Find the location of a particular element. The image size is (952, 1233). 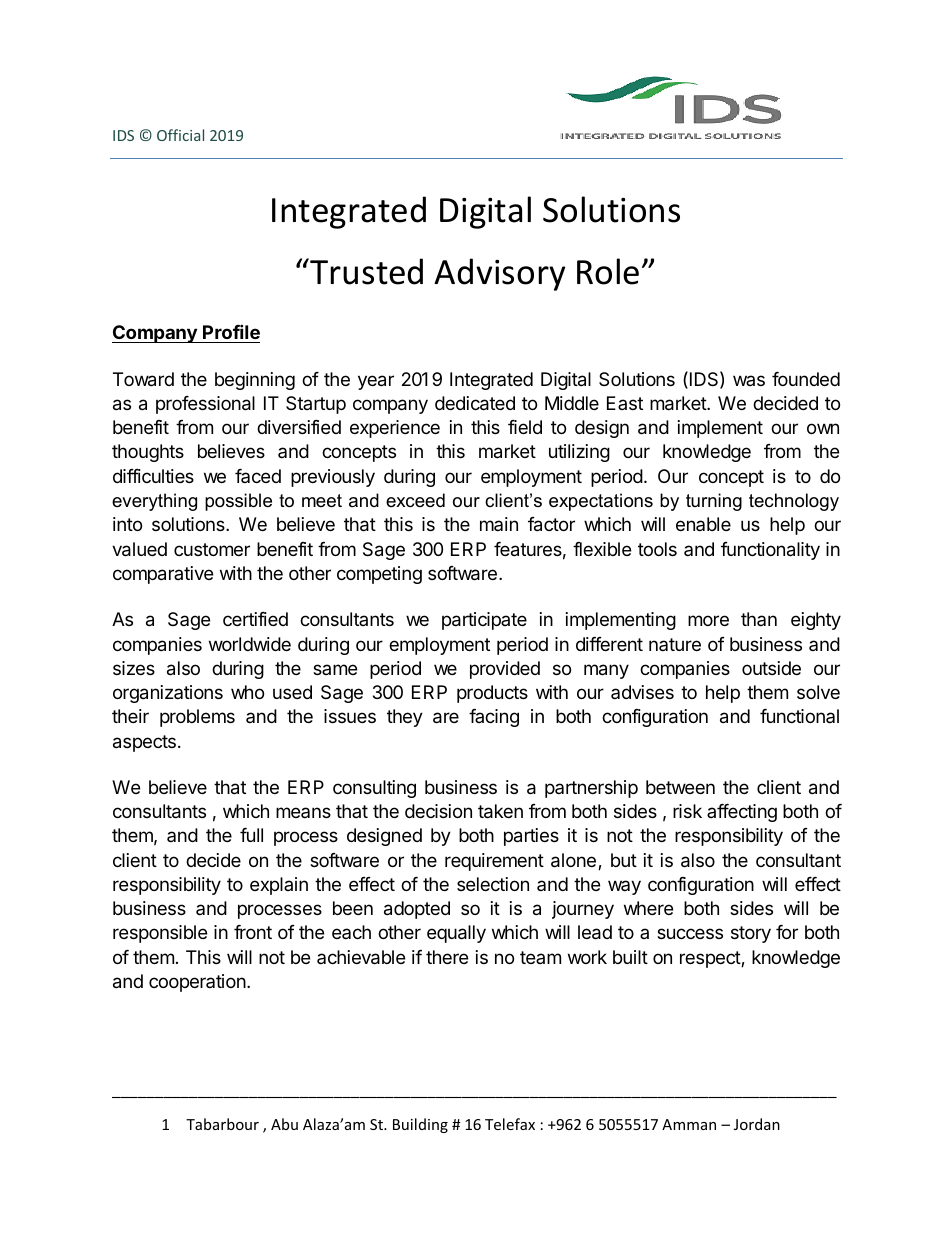

Role is located at coordinates (608, 271).
